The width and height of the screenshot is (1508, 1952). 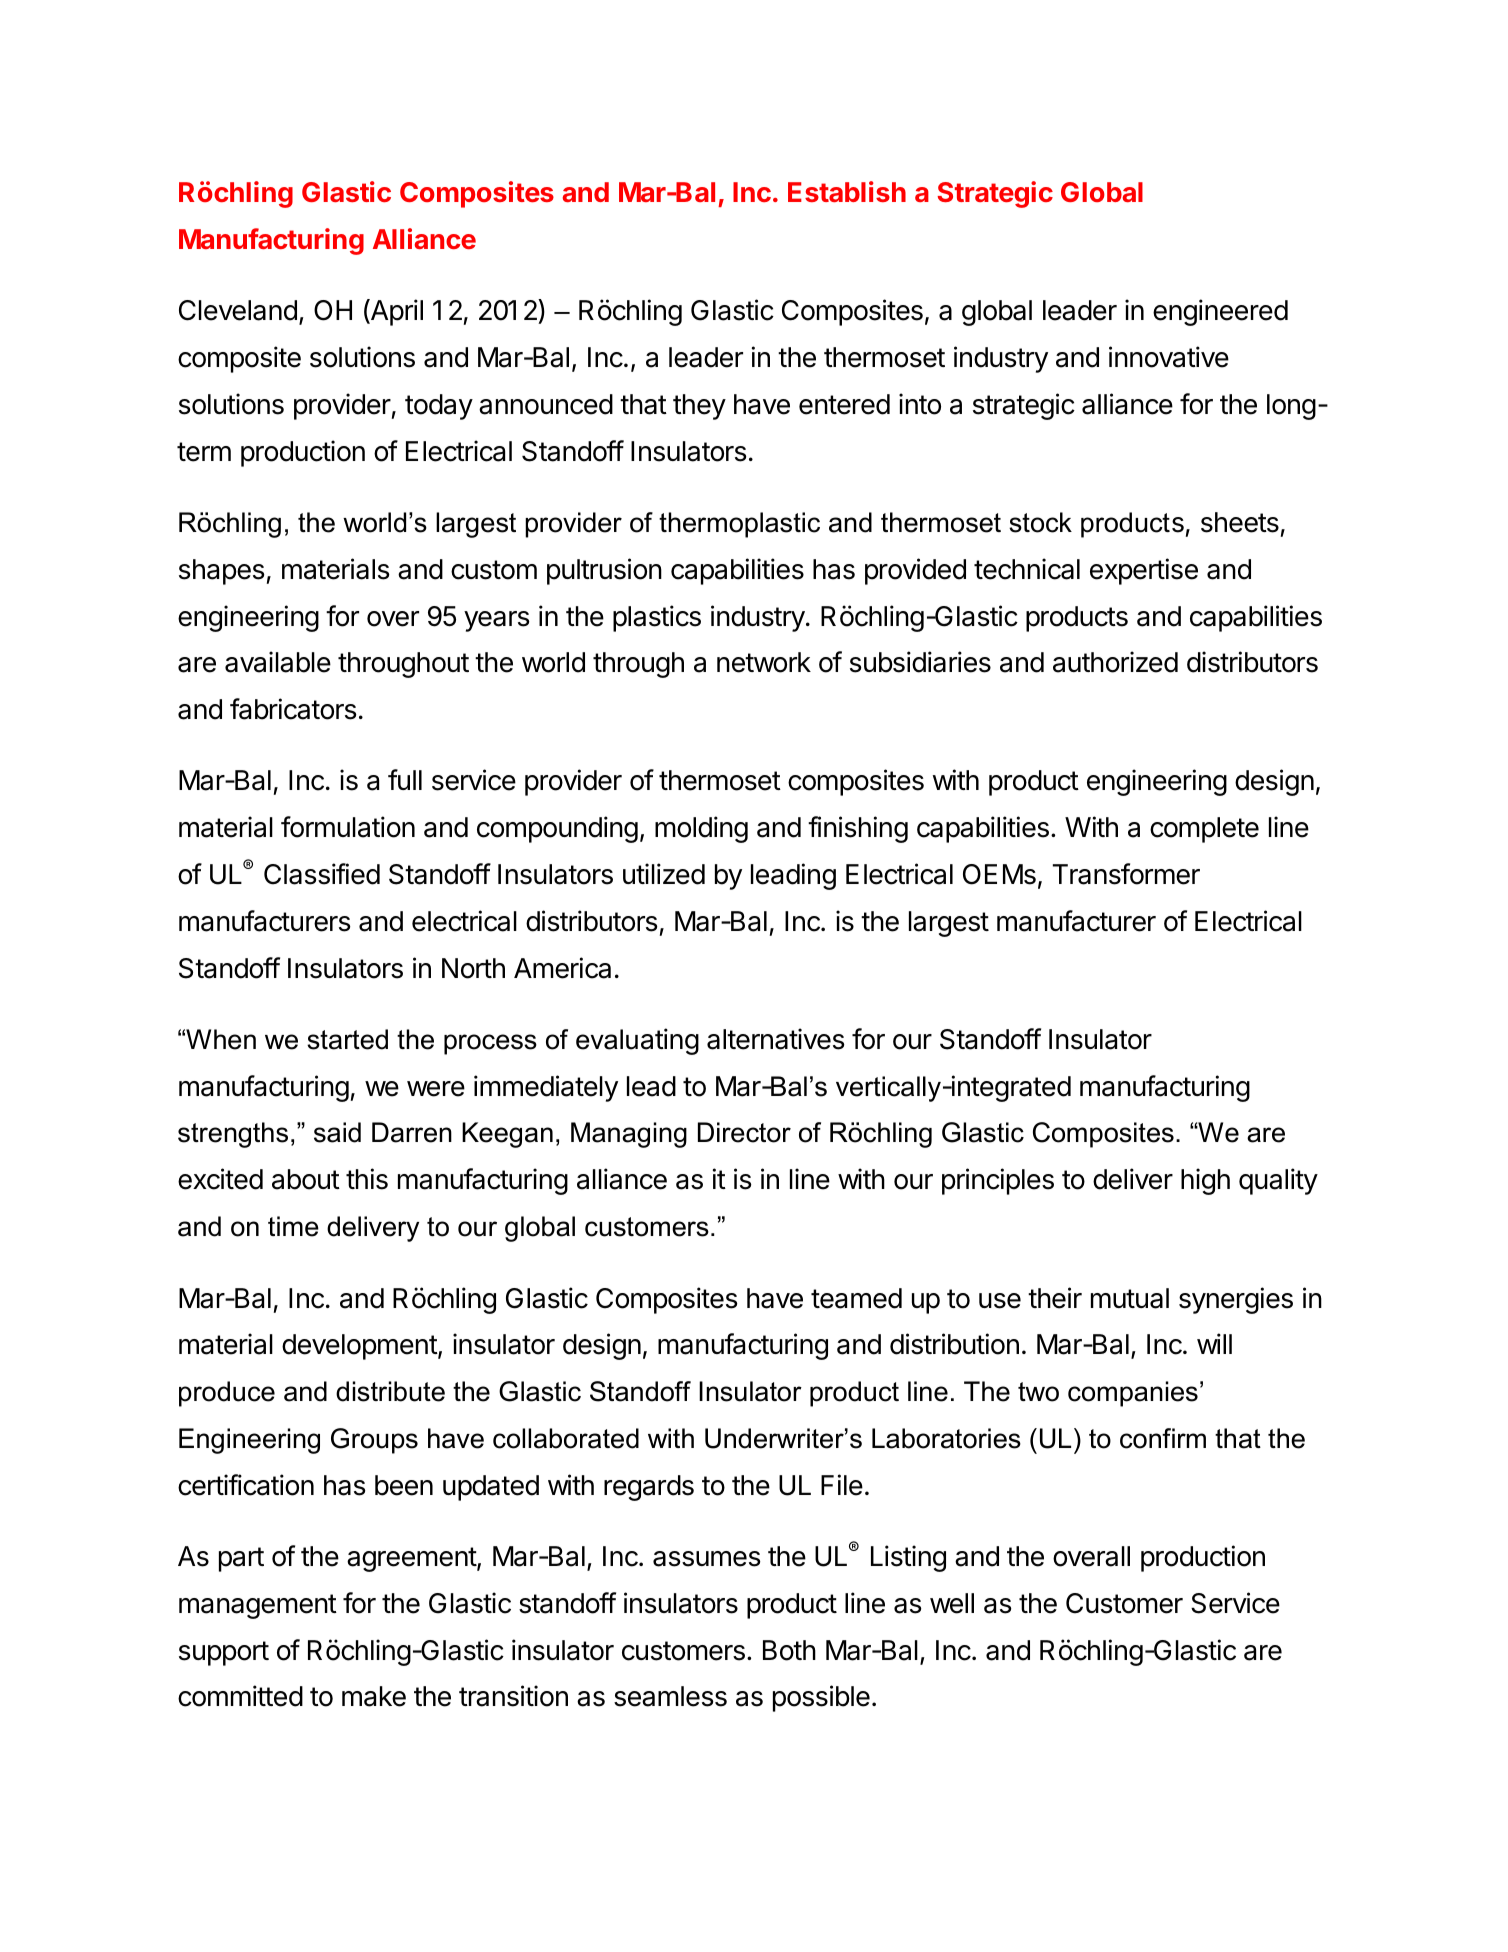 What do you see at coordinates (238, 310) in the screenshot?
I see `Cleveland` at bounding box center [238, 310].
